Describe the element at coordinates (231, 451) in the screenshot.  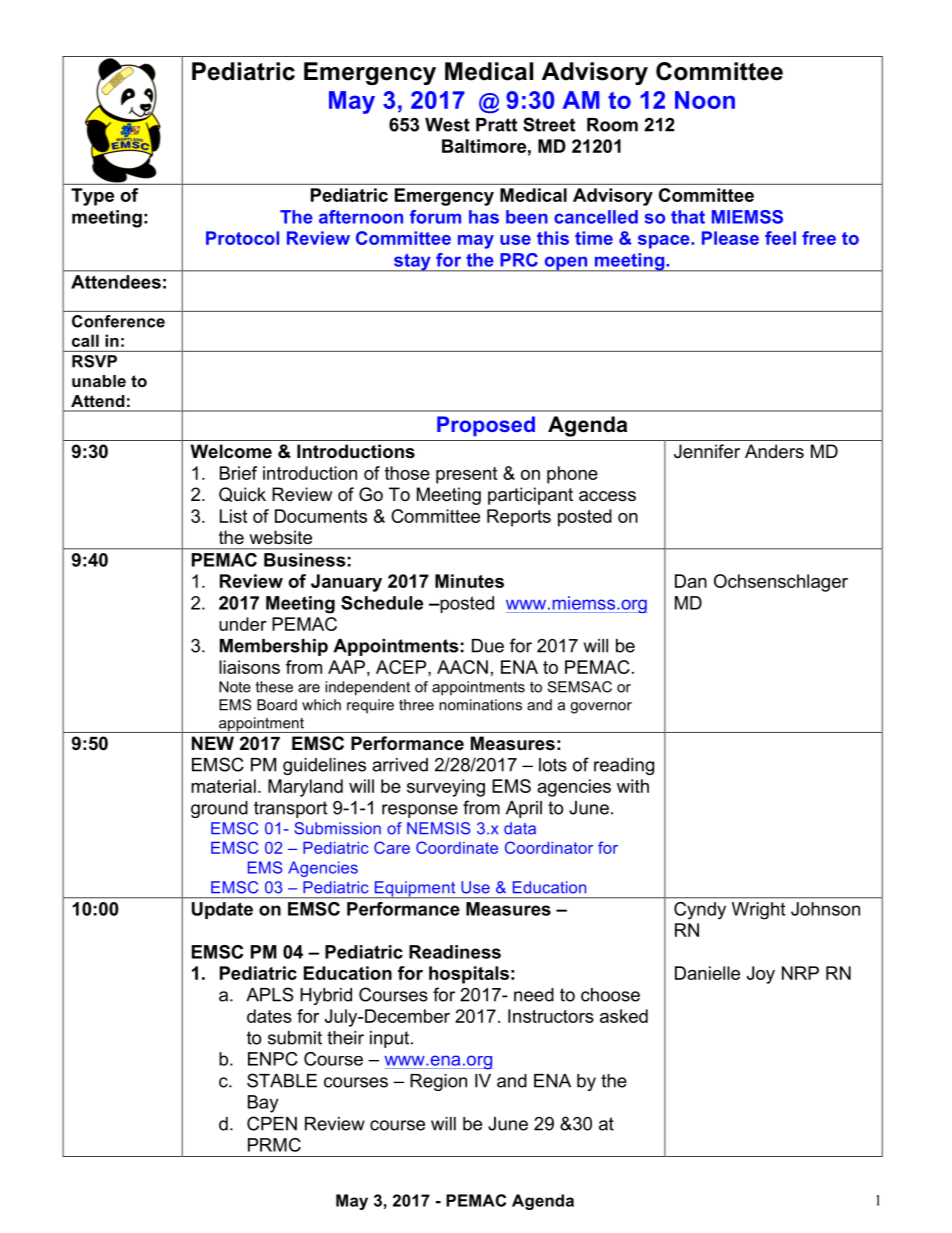
I see `Welcome` at that location.
